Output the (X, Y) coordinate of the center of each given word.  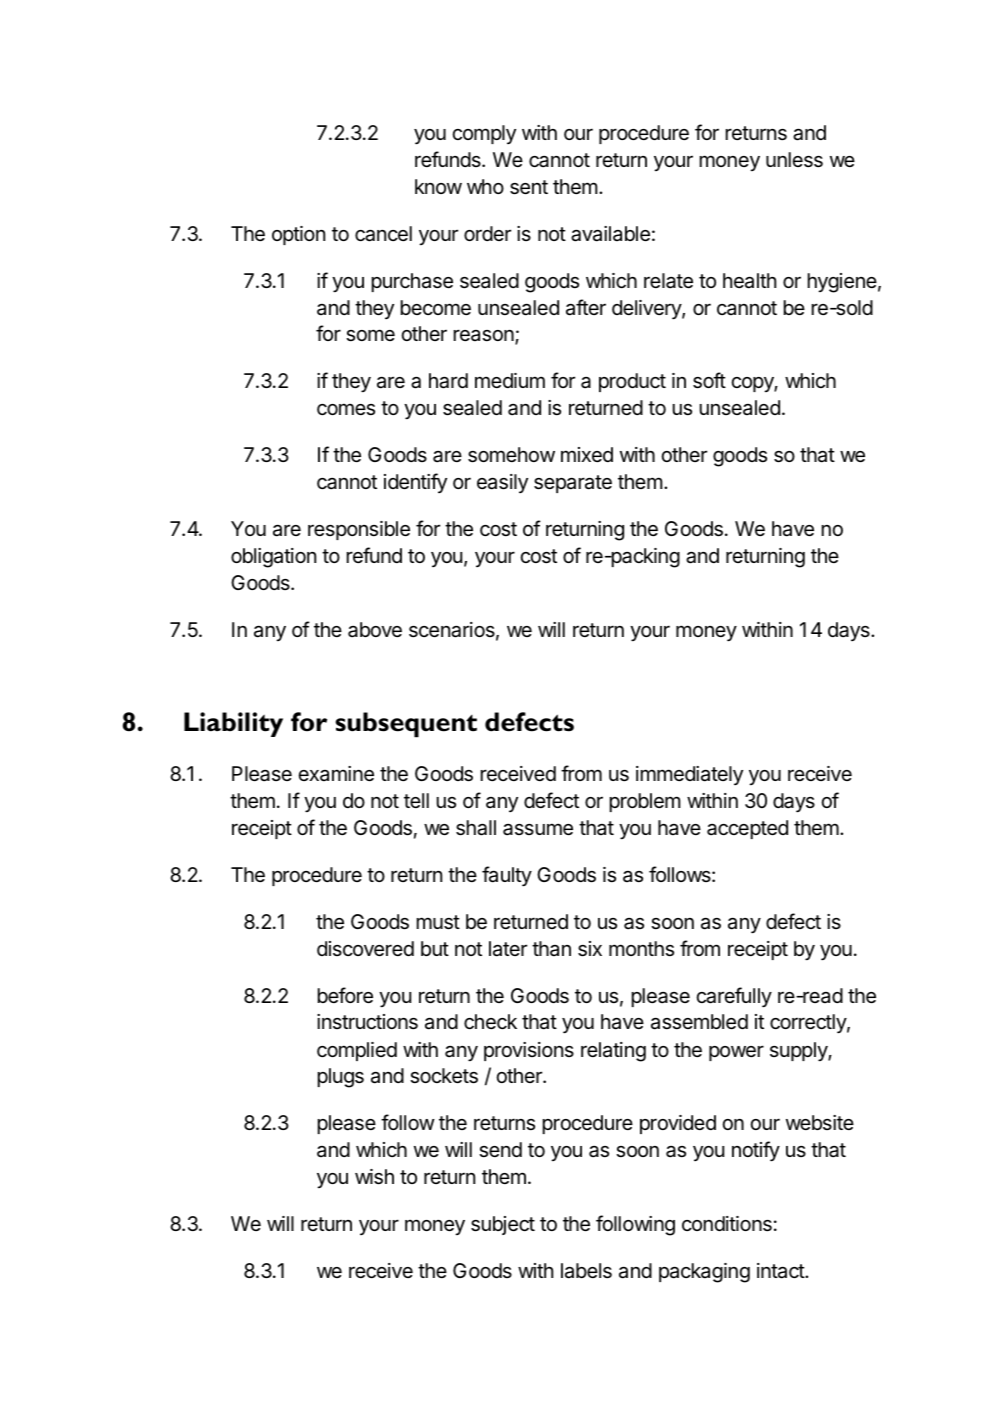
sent (529, 187)
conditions (727, 1224)
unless (794, 160)
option (298, 235)
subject (503, 1225)
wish (374, 1177)
